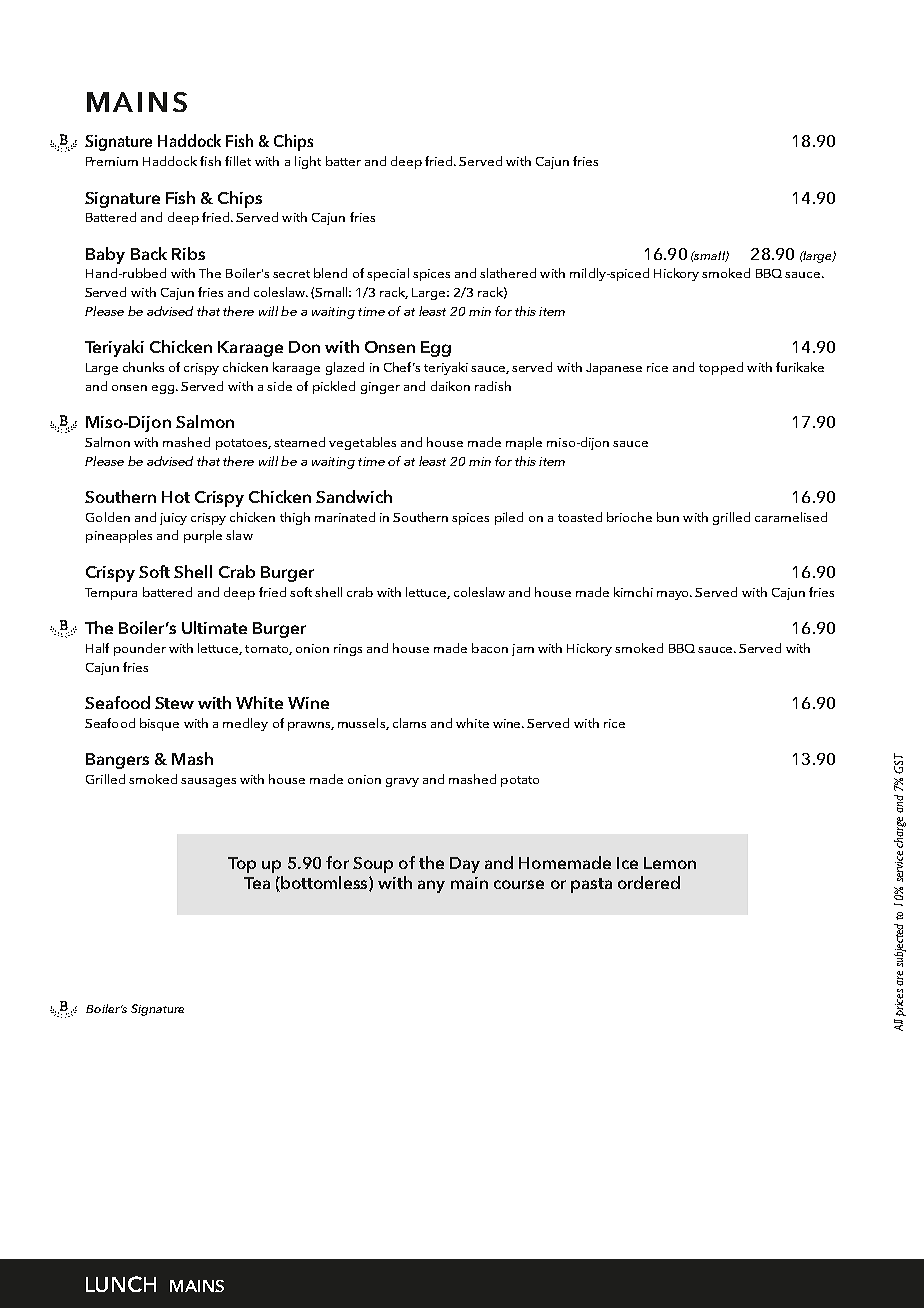  What do you see at coordinates (649, 882) in the image?
I see `ordered` at bounding box center [649, 882].
